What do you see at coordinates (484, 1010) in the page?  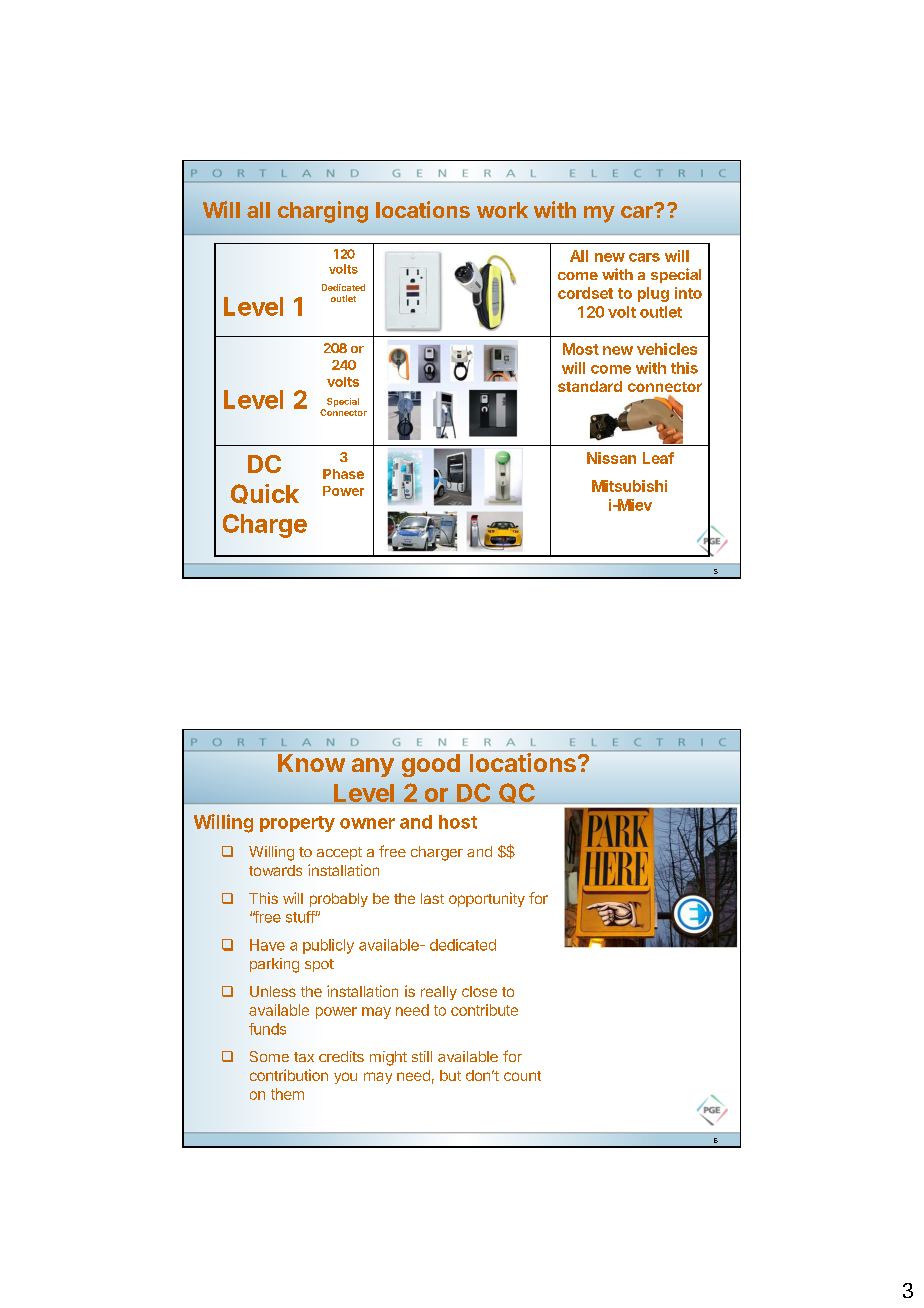 I see `contribute` at bounding box center [484, 1010].
